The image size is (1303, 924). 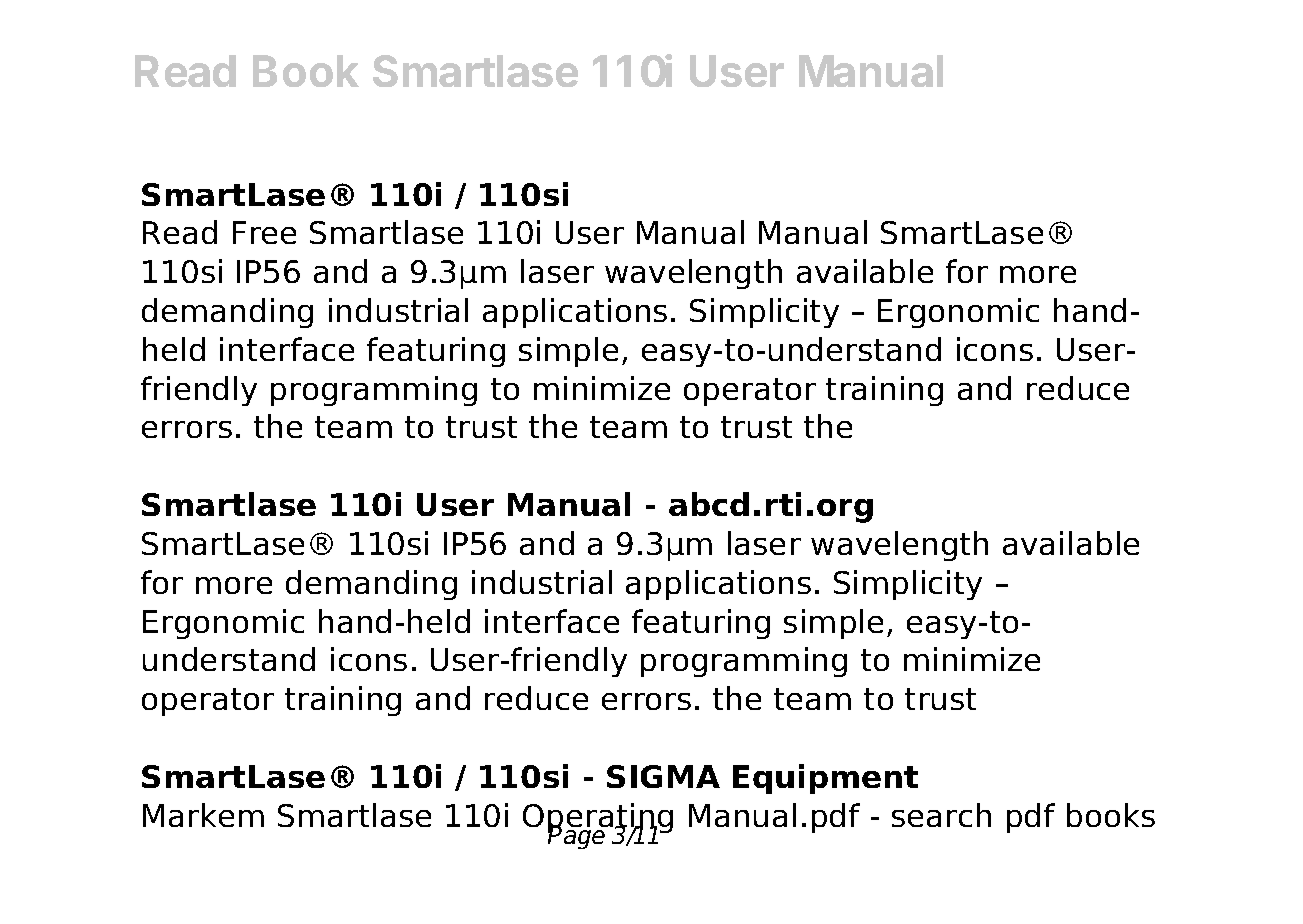 I want to click on Operating, so click(x=598, y=819).
